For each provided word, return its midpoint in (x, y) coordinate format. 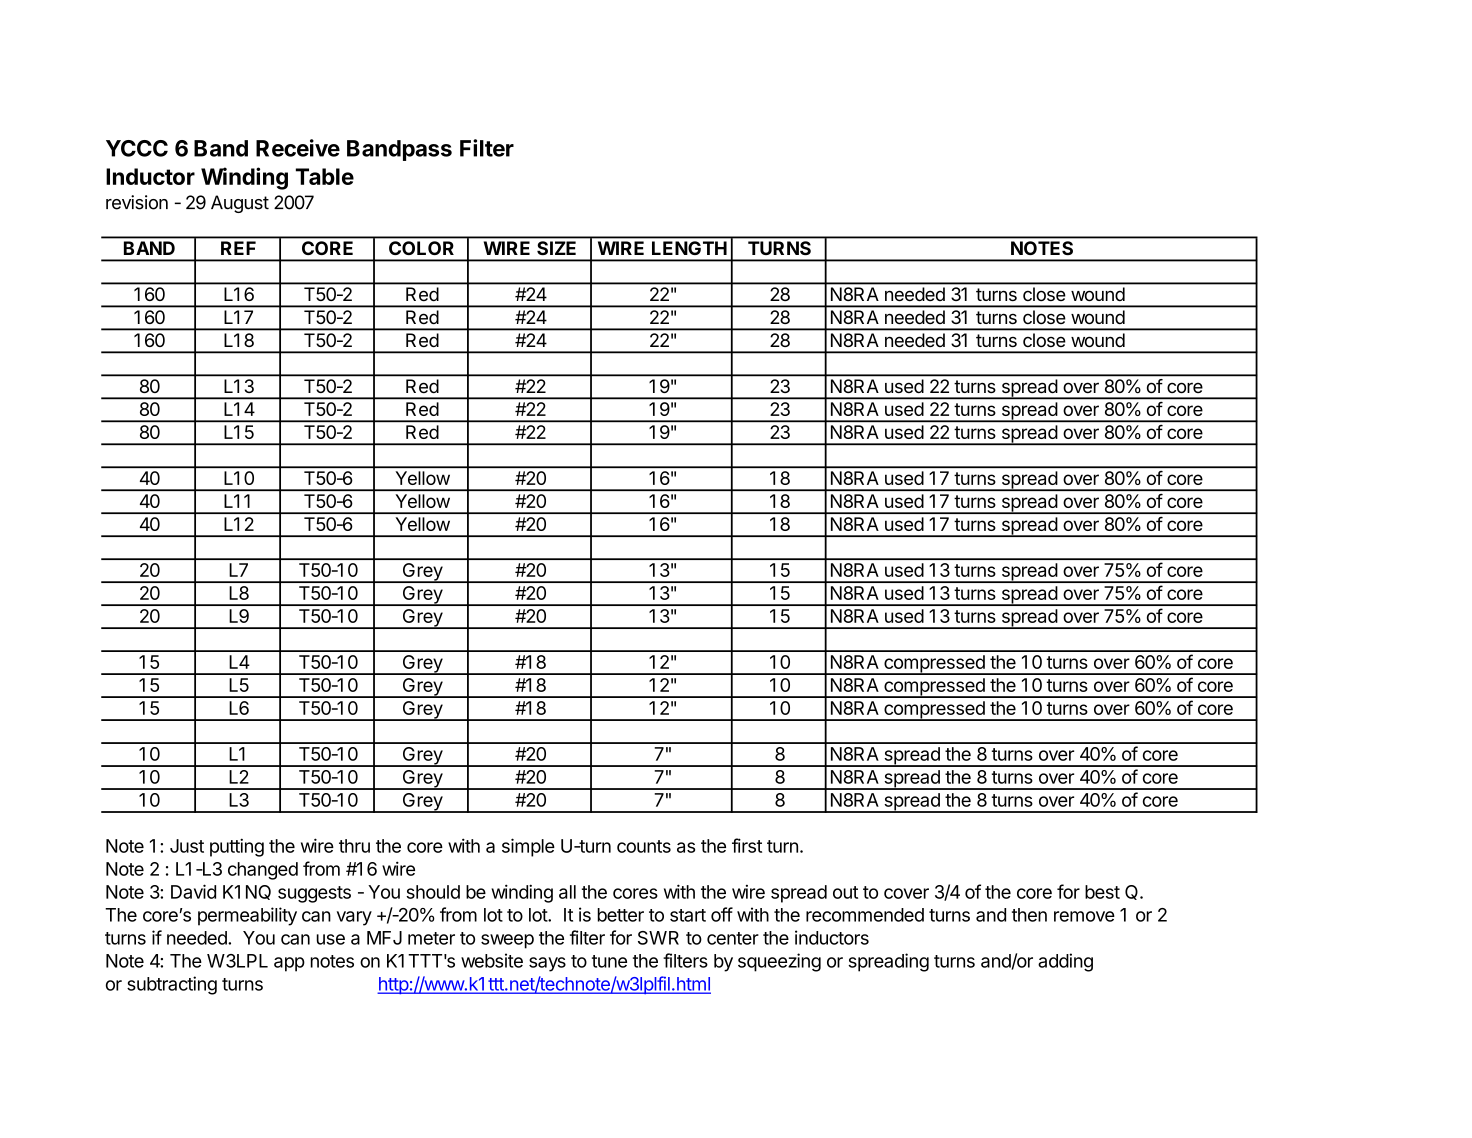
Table (325, 176)
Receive (298, 148)
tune (609, 961)
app (289, 964)
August (240, 204)
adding (1065, 962)
